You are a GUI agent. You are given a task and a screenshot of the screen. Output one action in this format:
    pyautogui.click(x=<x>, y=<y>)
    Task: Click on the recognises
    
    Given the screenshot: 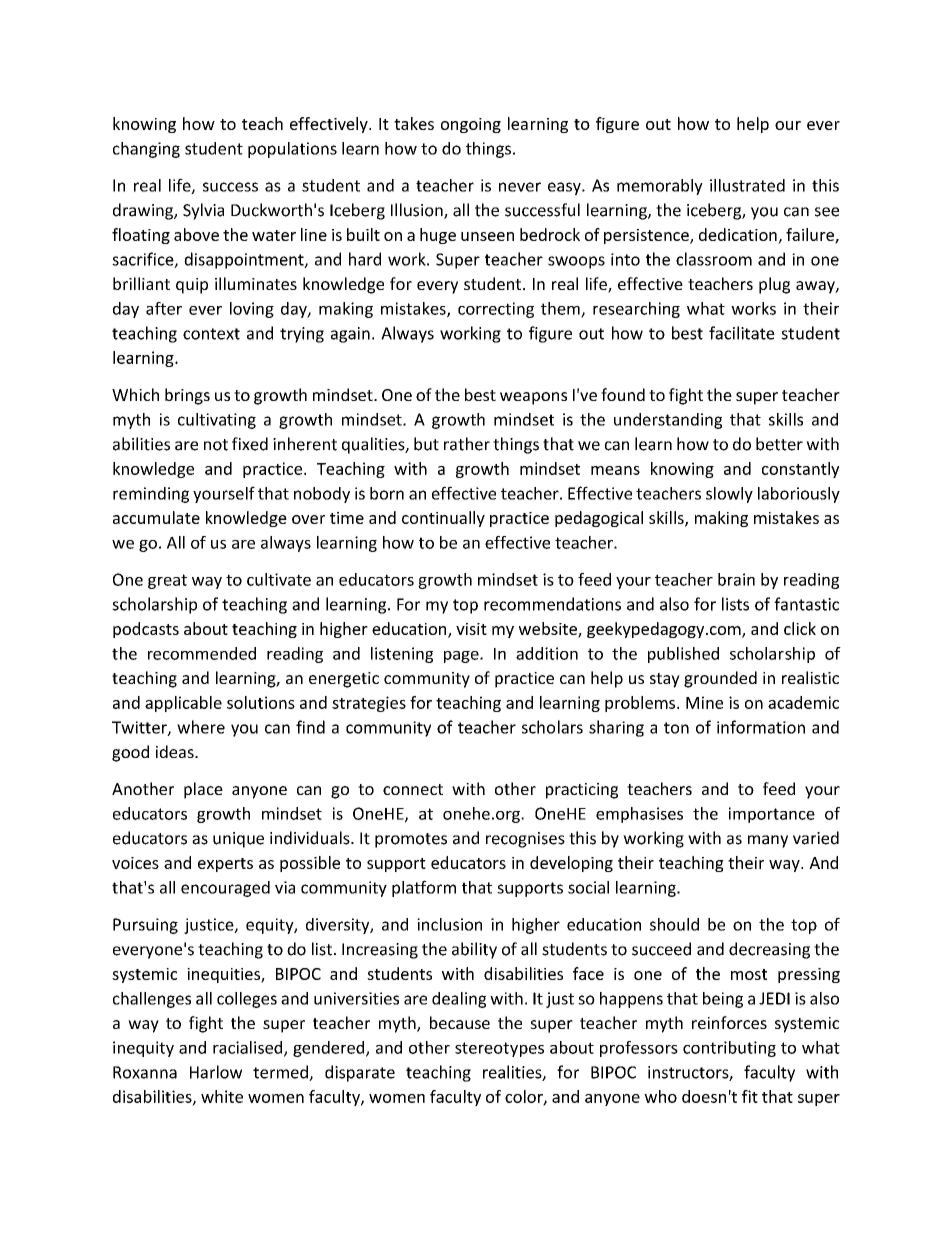 What is the action you would take?
    pyautogui.click(x=525, y=840)
